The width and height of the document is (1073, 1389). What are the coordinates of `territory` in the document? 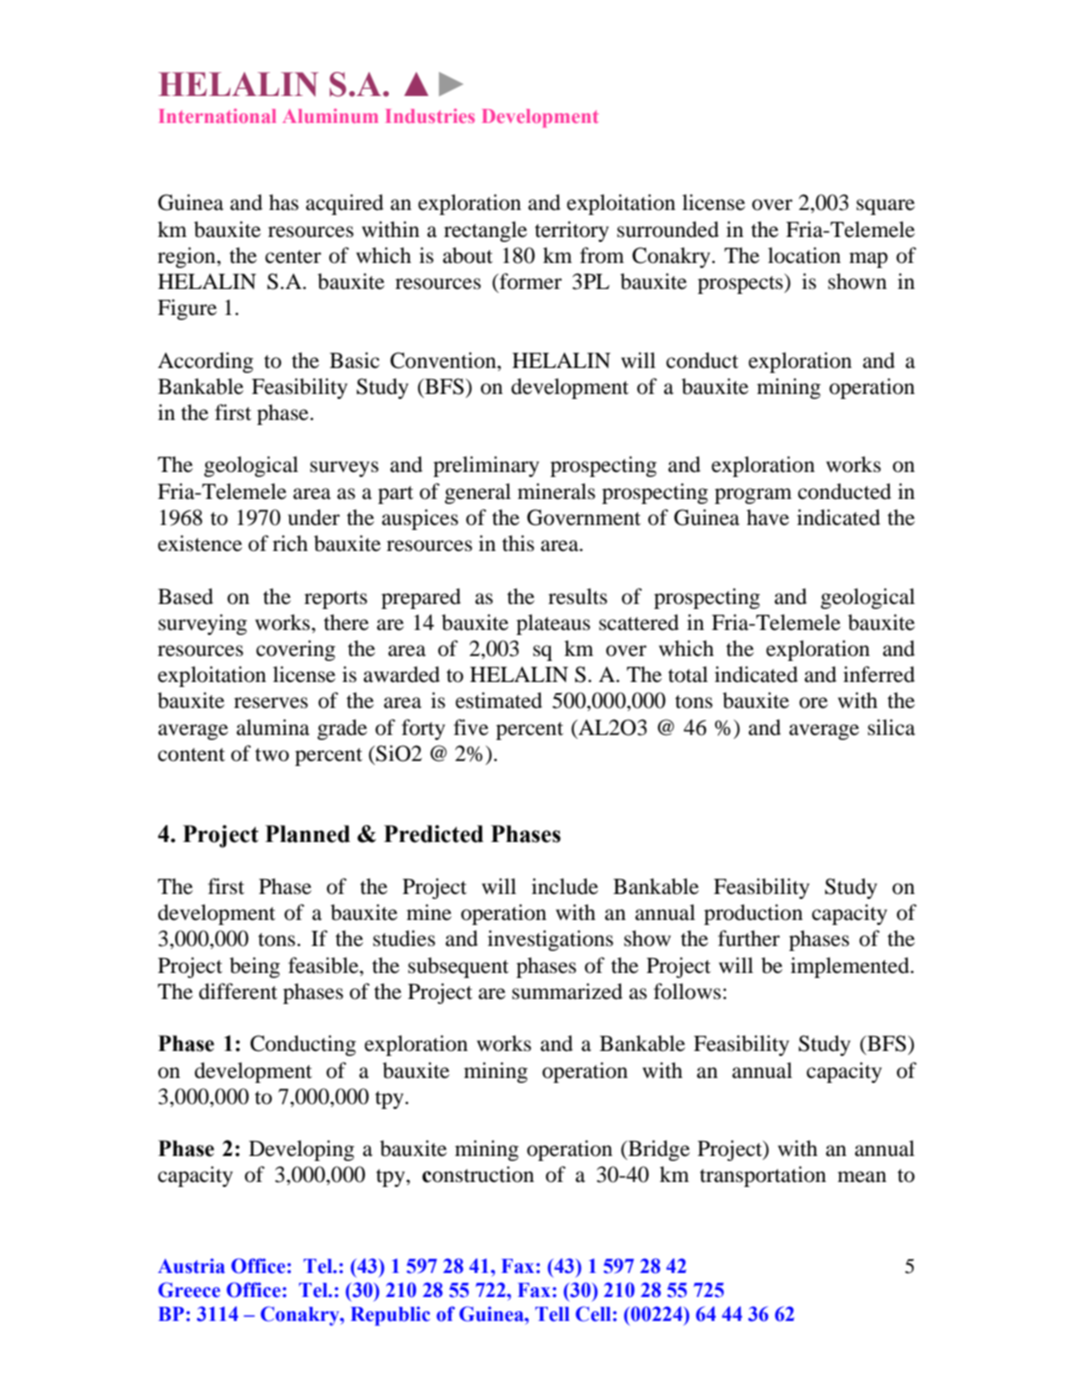 It's located at (572, 231).
